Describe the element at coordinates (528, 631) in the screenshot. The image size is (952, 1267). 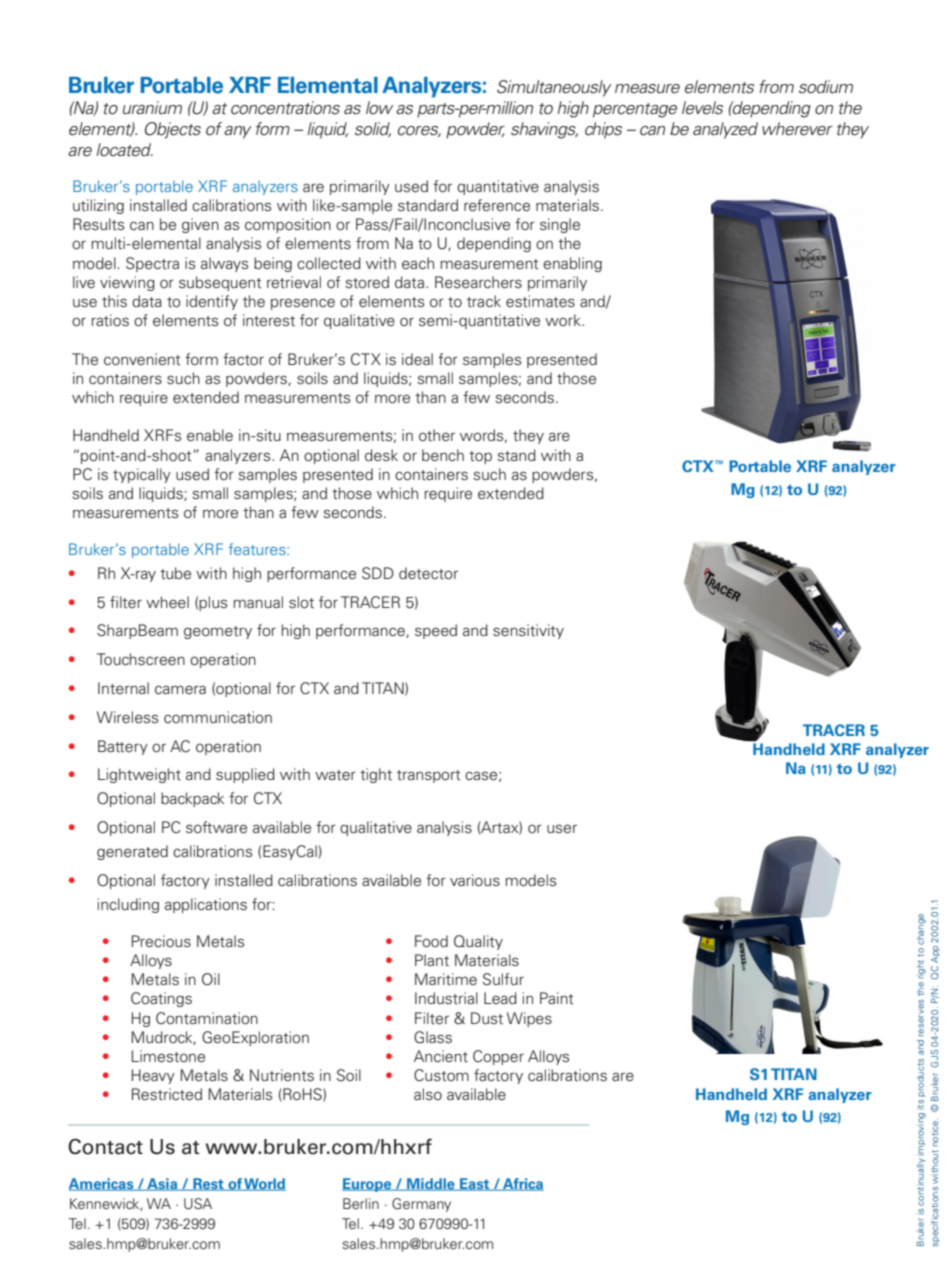
I see `sensitivity` at that location.
